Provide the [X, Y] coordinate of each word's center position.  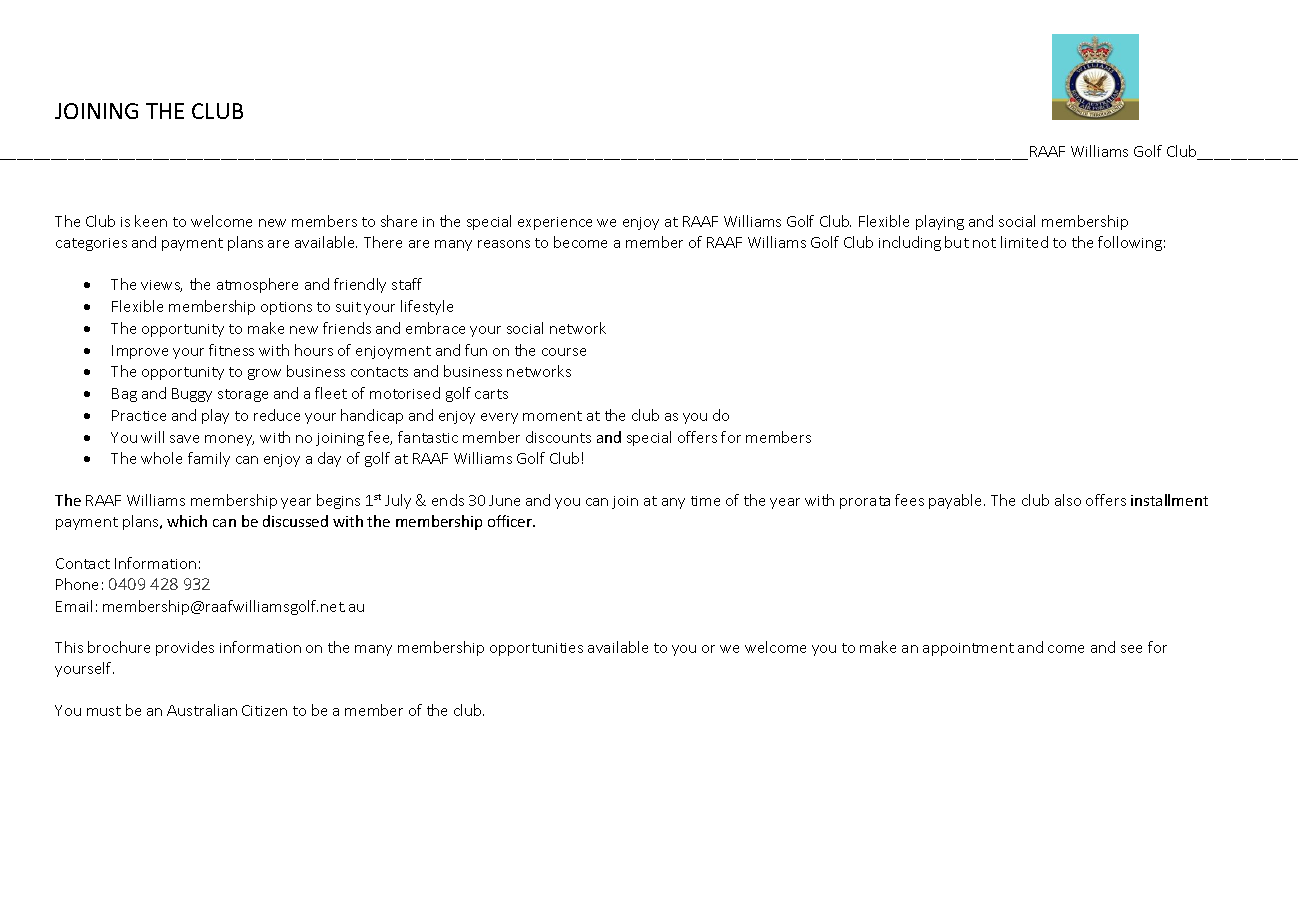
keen [151, 221]
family [209, 459]
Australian [202, 710]
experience [555, 223]
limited [1024, 242]
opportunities [536, 649]
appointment [968, 649]
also [1068, 500]
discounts [558, 437]
